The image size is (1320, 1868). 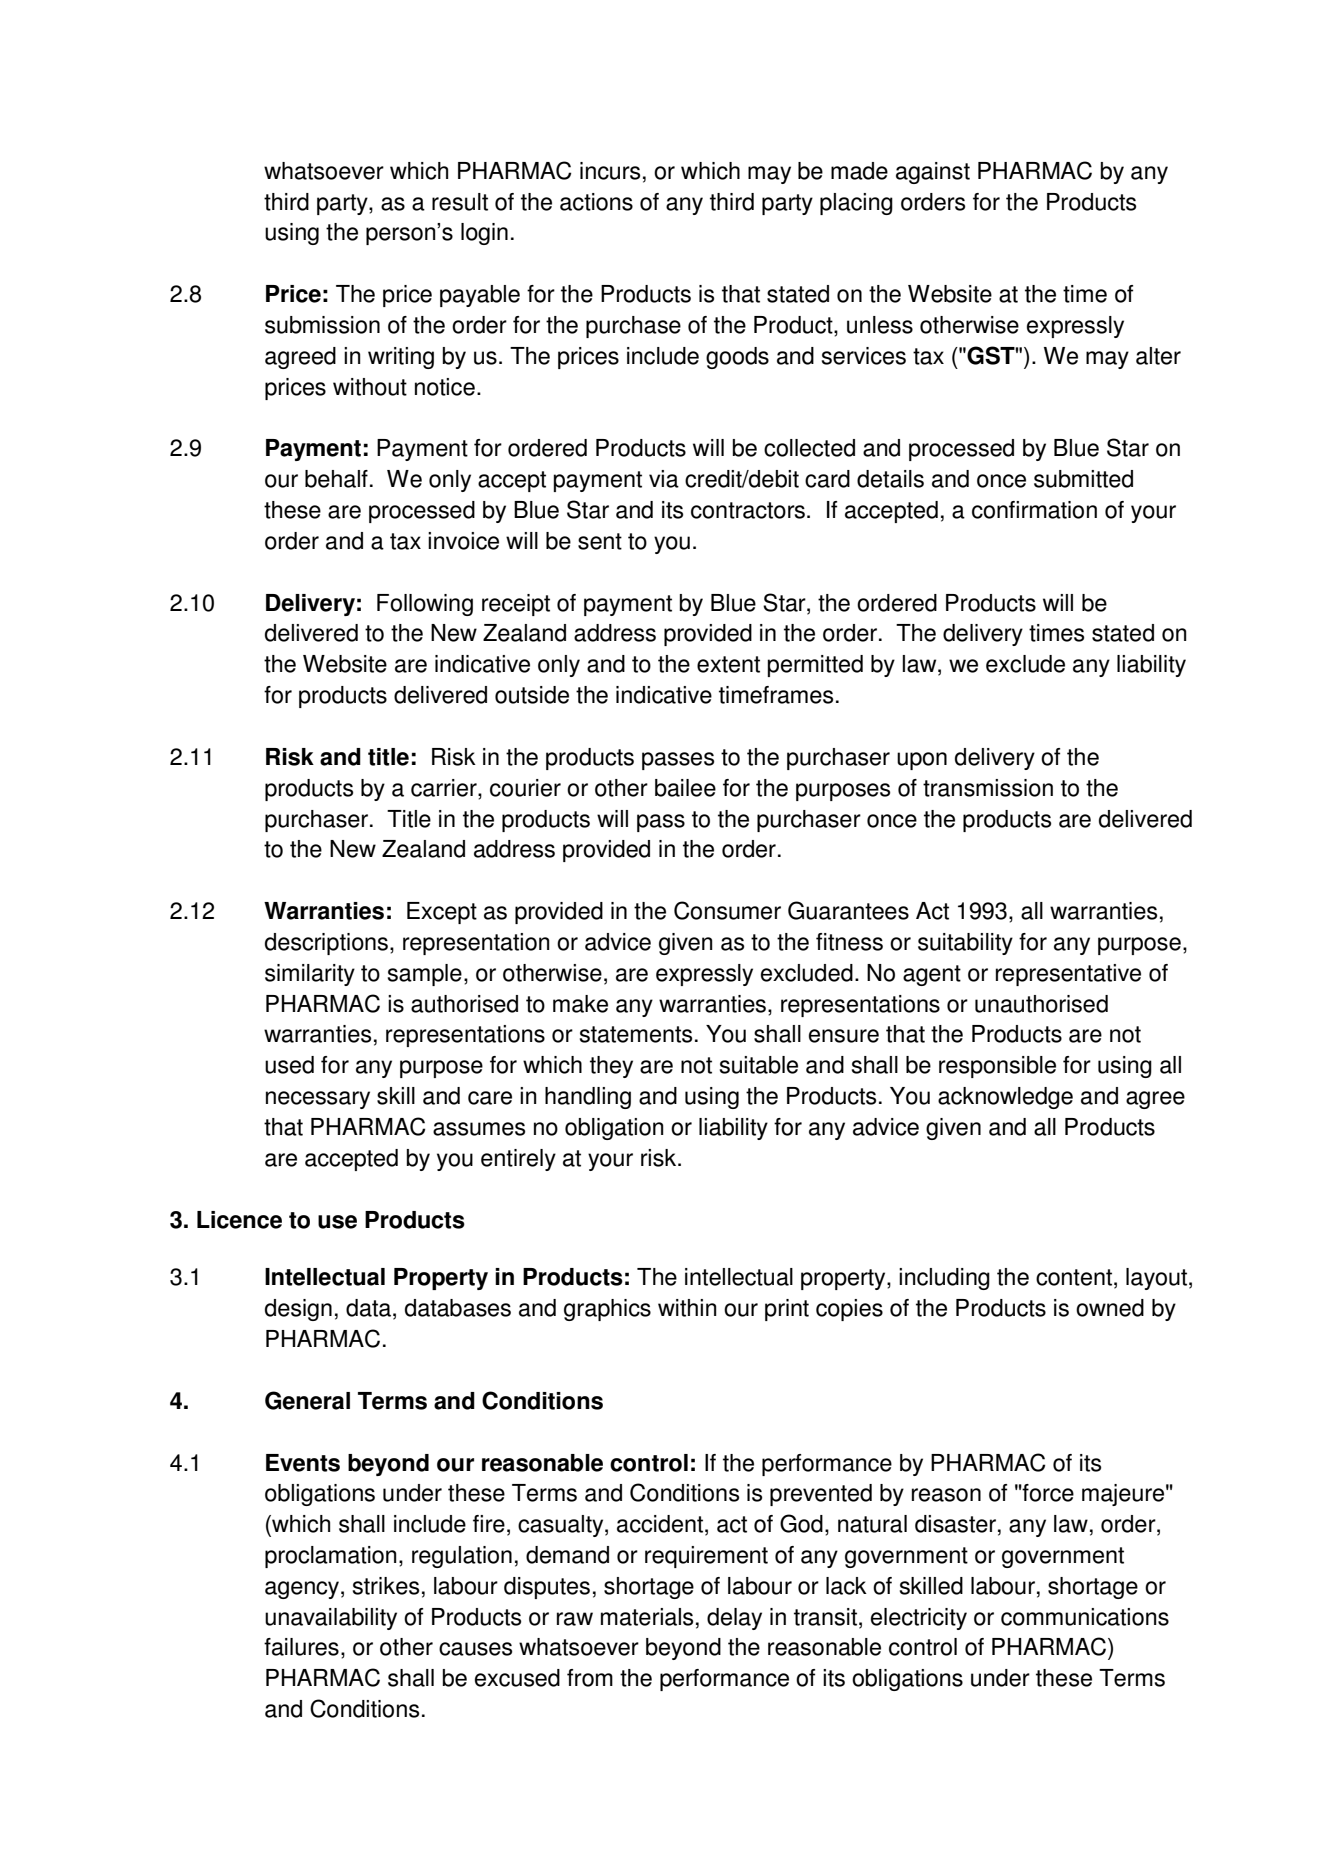 What do you see at coordinates (318, 1100) in the screenshot?
I see `necessary` at bounding box center [318, 1100].
